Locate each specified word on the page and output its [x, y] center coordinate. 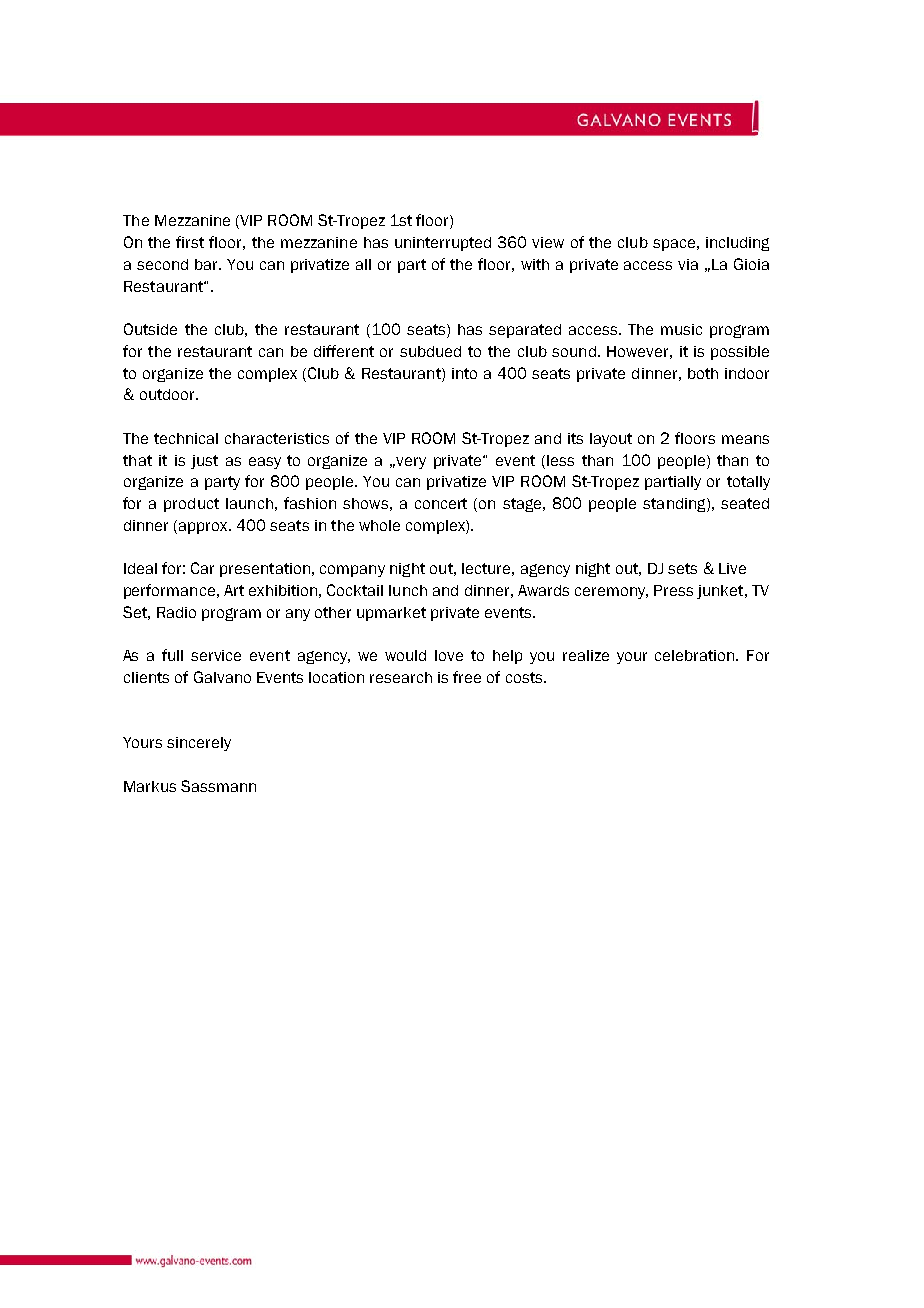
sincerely [199, 744]
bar [207, 264]
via [688, 264]
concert [441, 503]
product [191, 505]
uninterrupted [443, 244]
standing [675, 505]
